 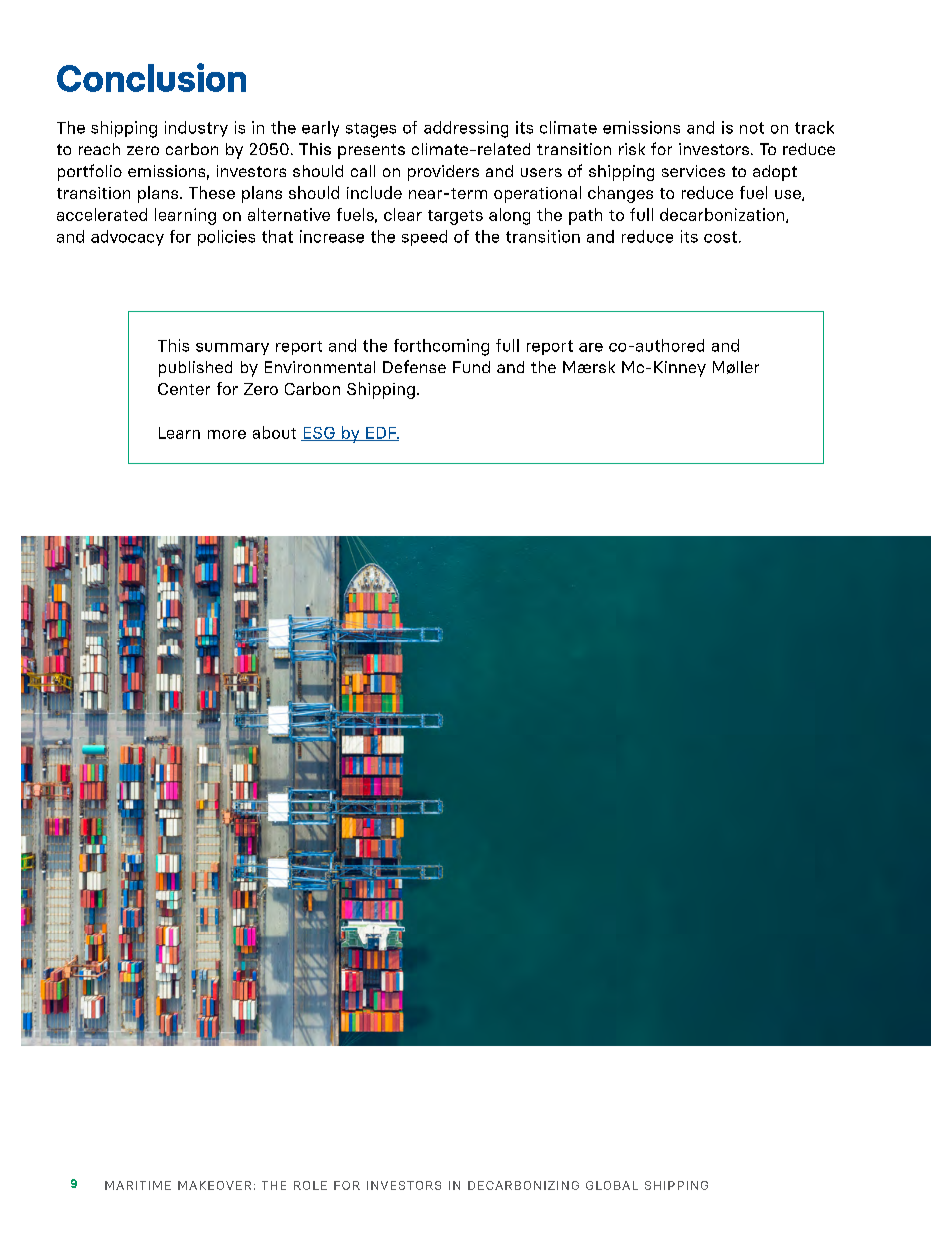 I want to click on Defense, so click(x=414, y=366).
